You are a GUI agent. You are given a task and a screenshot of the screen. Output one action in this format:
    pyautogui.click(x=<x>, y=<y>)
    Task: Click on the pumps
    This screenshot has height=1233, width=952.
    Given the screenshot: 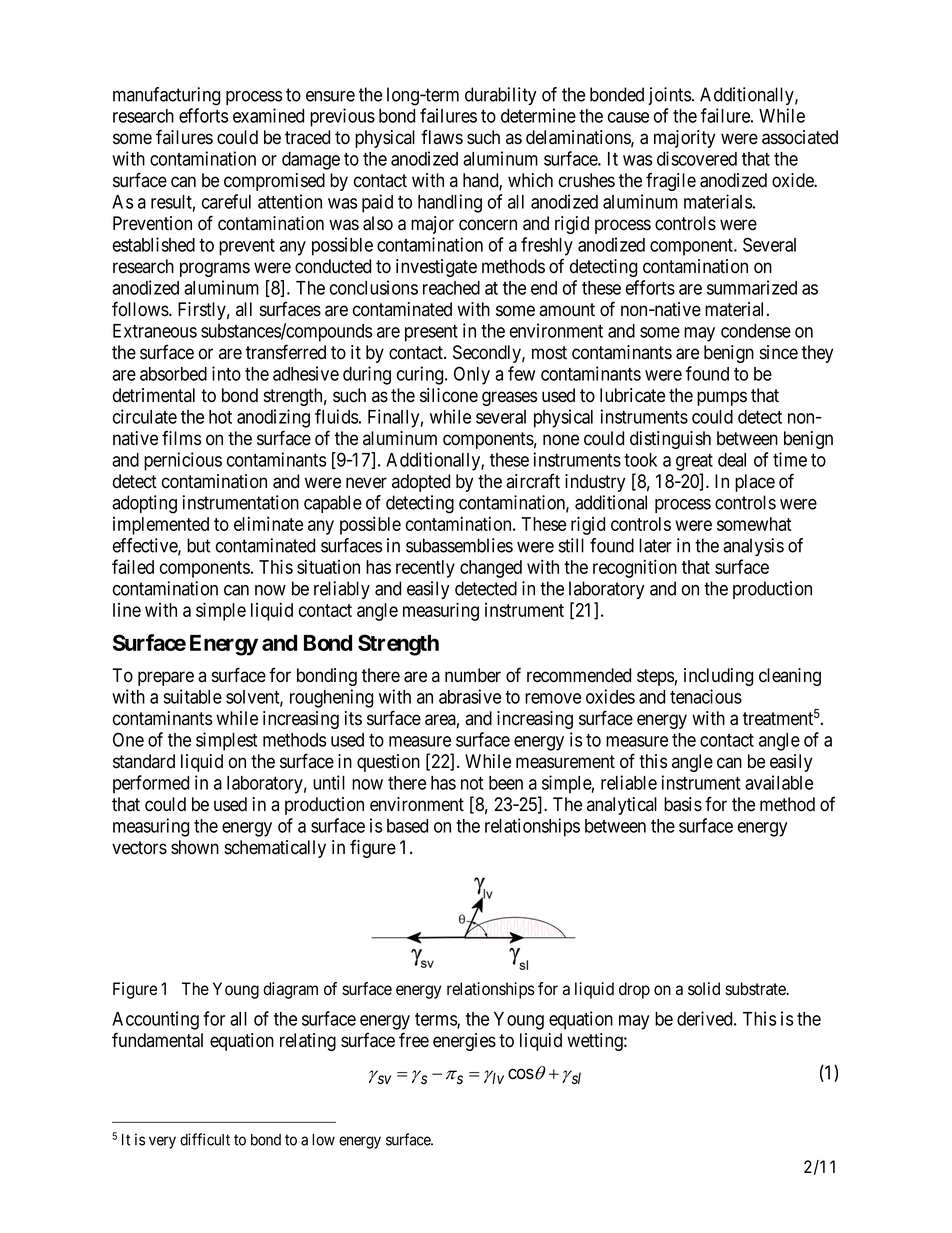 What is the action you would take?
    pyautogui.click(x=722, y=398)
